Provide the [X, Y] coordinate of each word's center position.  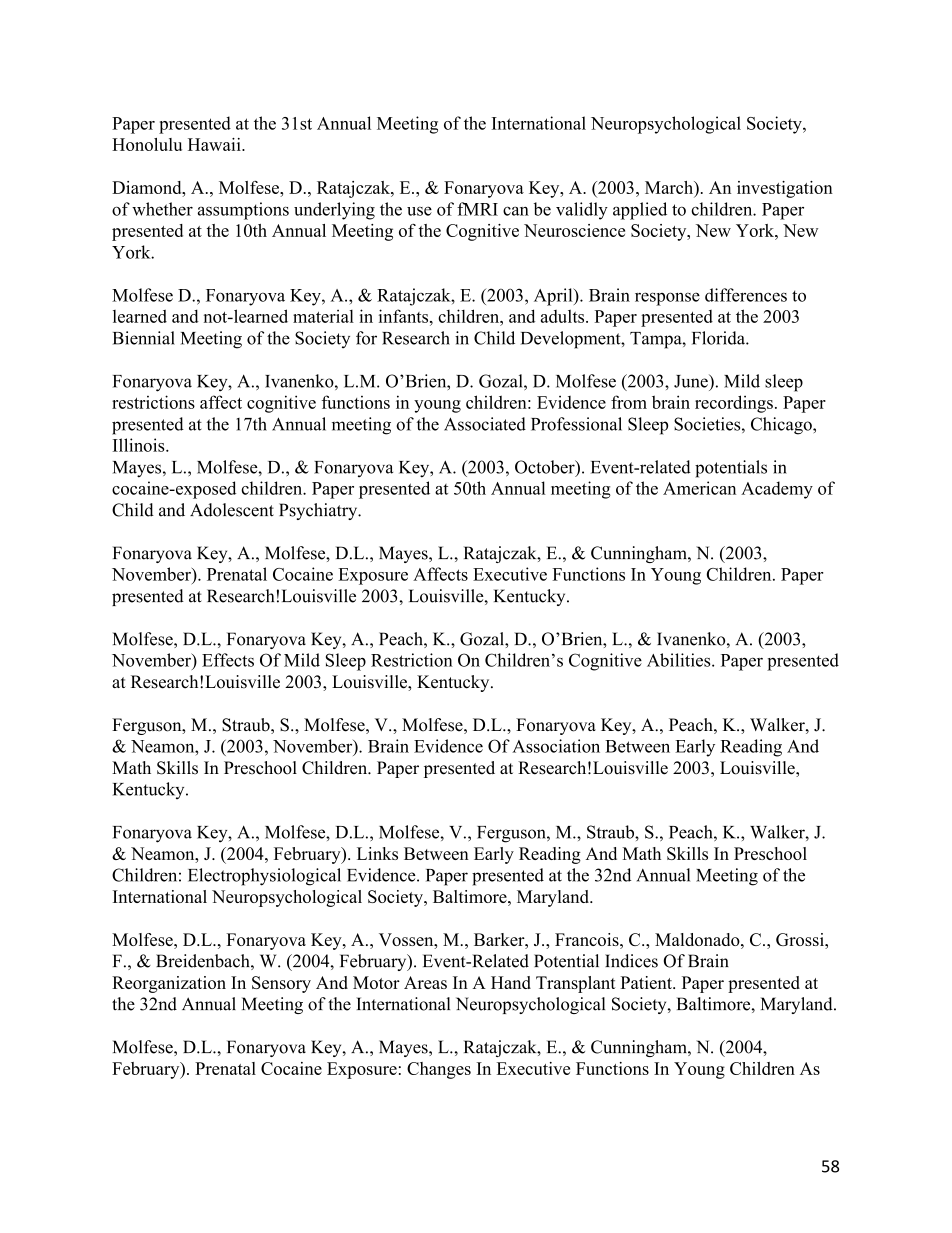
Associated [485, 424]
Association [556, 746]
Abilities [680, 660]
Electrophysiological [264, 877]
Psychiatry [319, 511]
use [419, 211]
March [670, 188]
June [692, 381]
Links [377, 853]
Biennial [144, 338]
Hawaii [215, 144]
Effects [228, 660]
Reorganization [169, 984]
